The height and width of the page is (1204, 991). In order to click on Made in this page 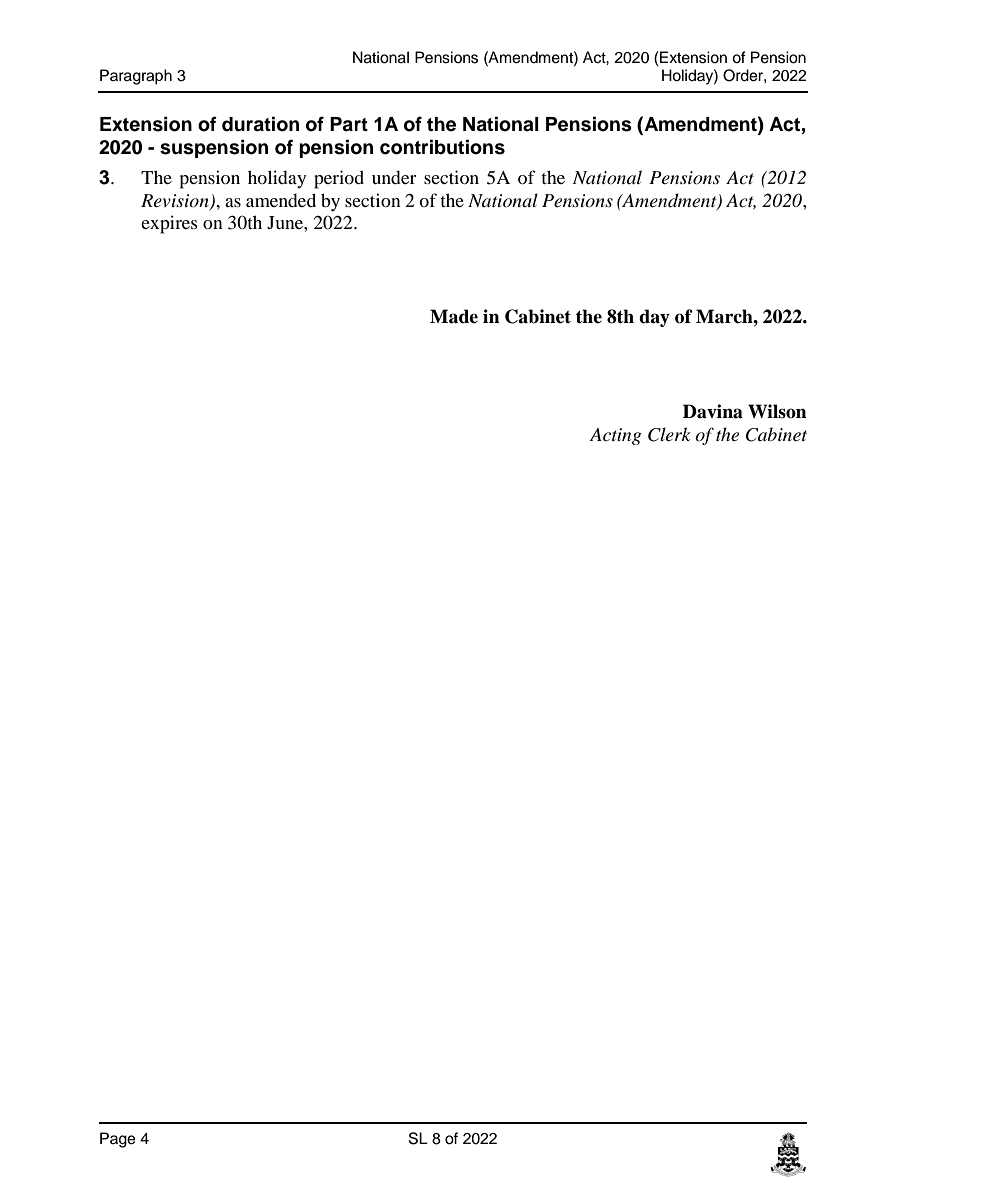, I will do `click(454, 316)`.
